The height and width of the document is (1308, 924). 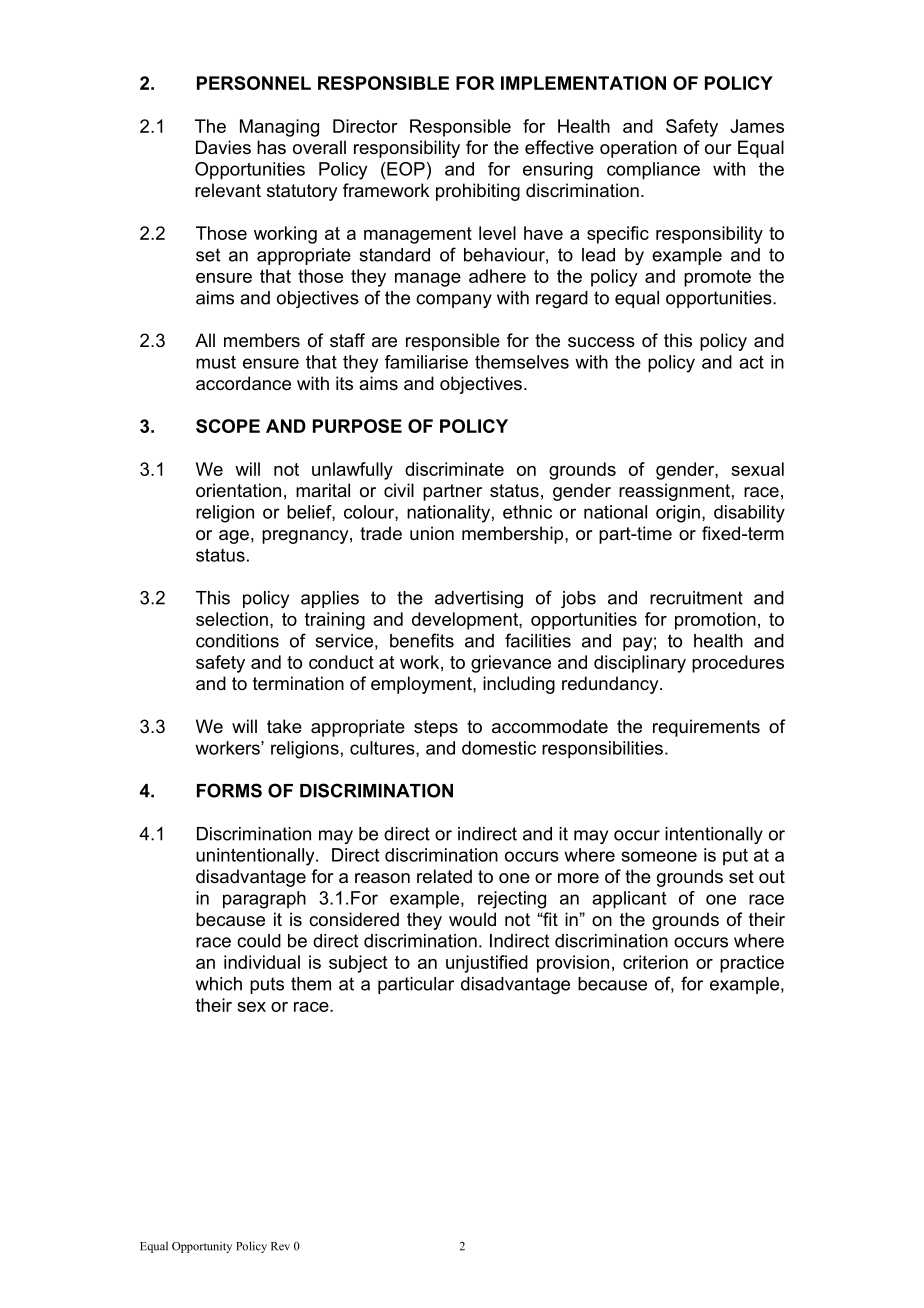 What do you see at coordinates (237, 641) in the document?
I see `conditions` at bounding box center [237, 641].
